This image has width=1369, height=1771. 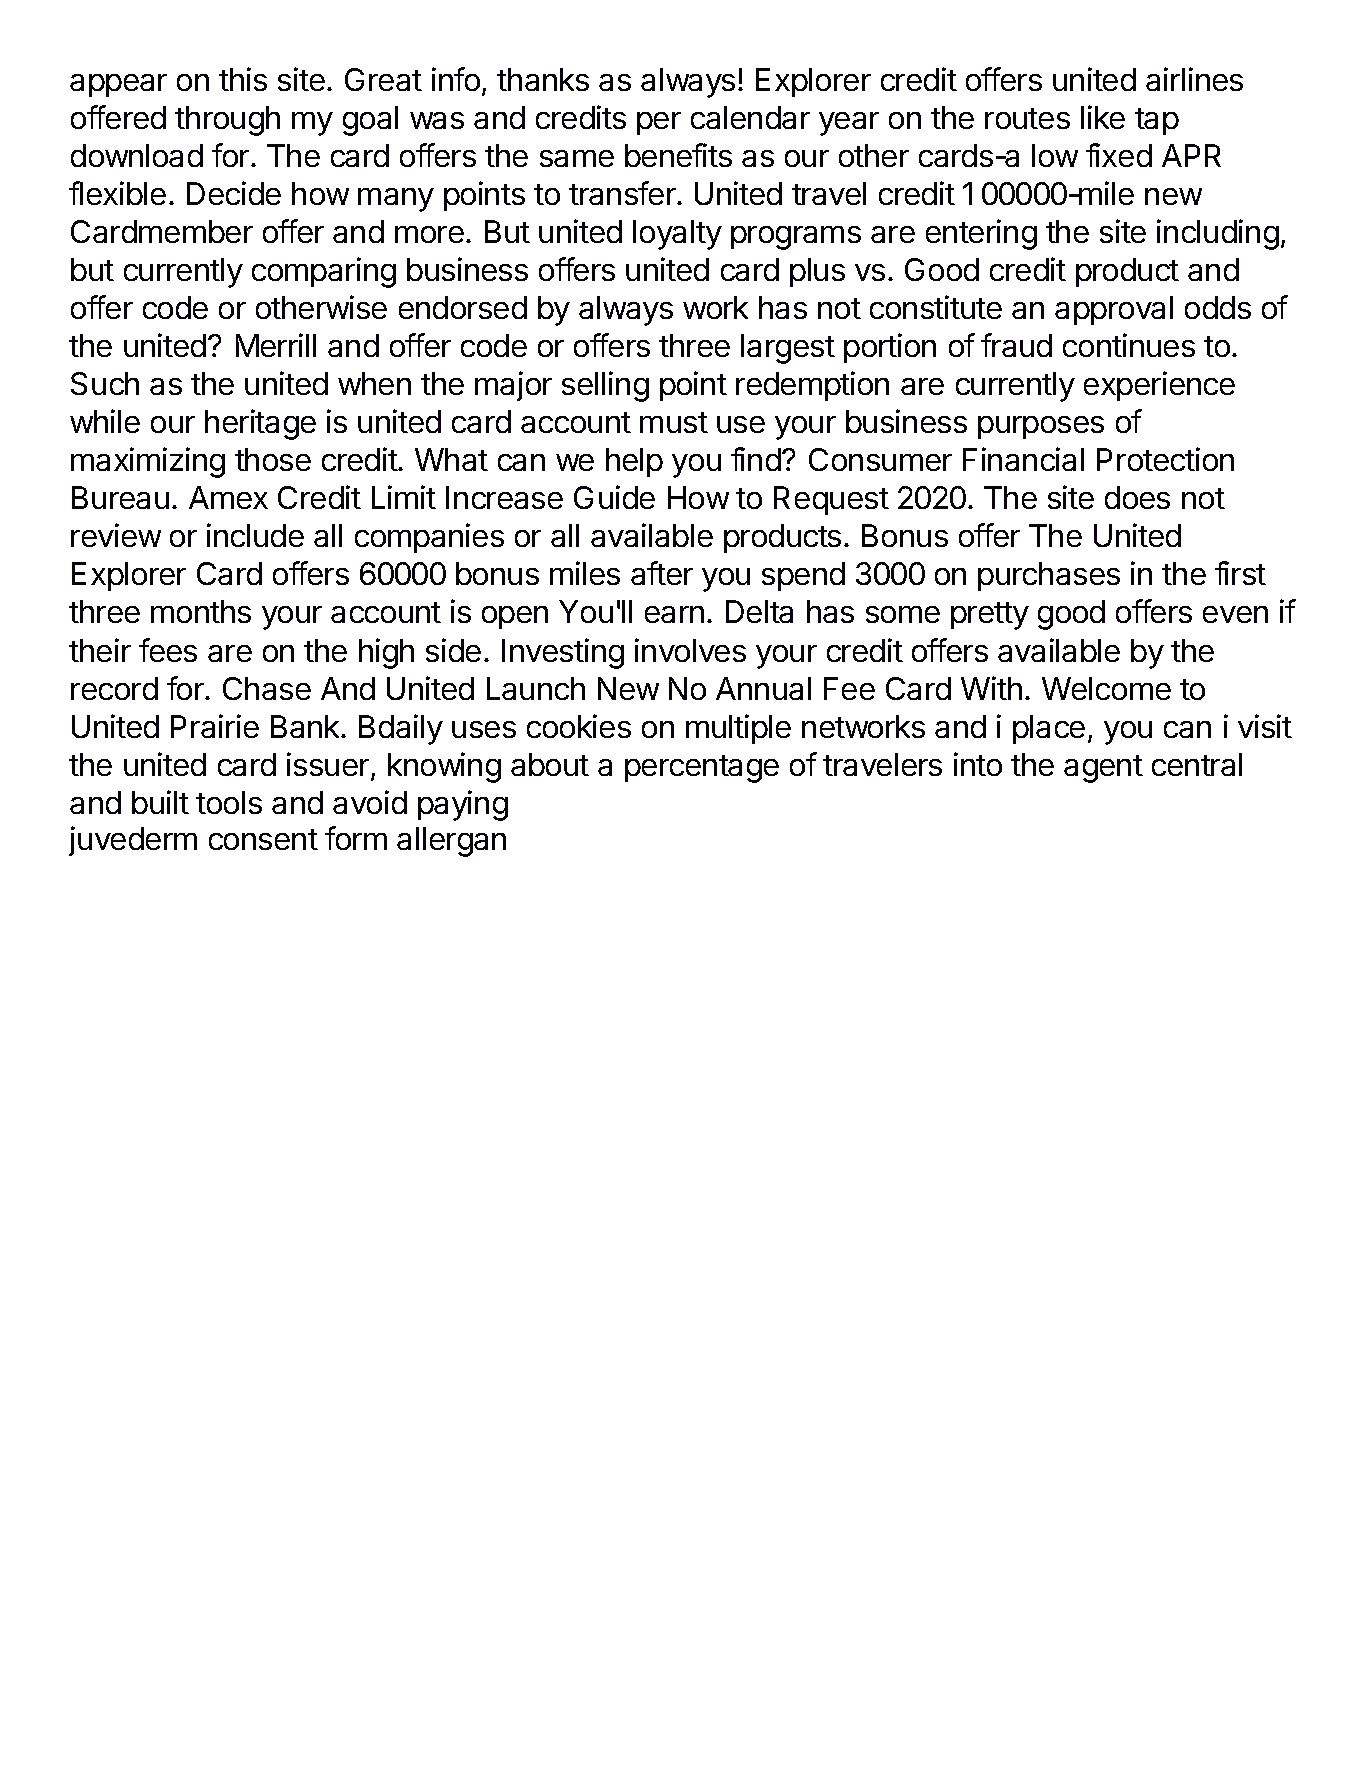 I want to click on percentage, so click(x=702, y=769).
